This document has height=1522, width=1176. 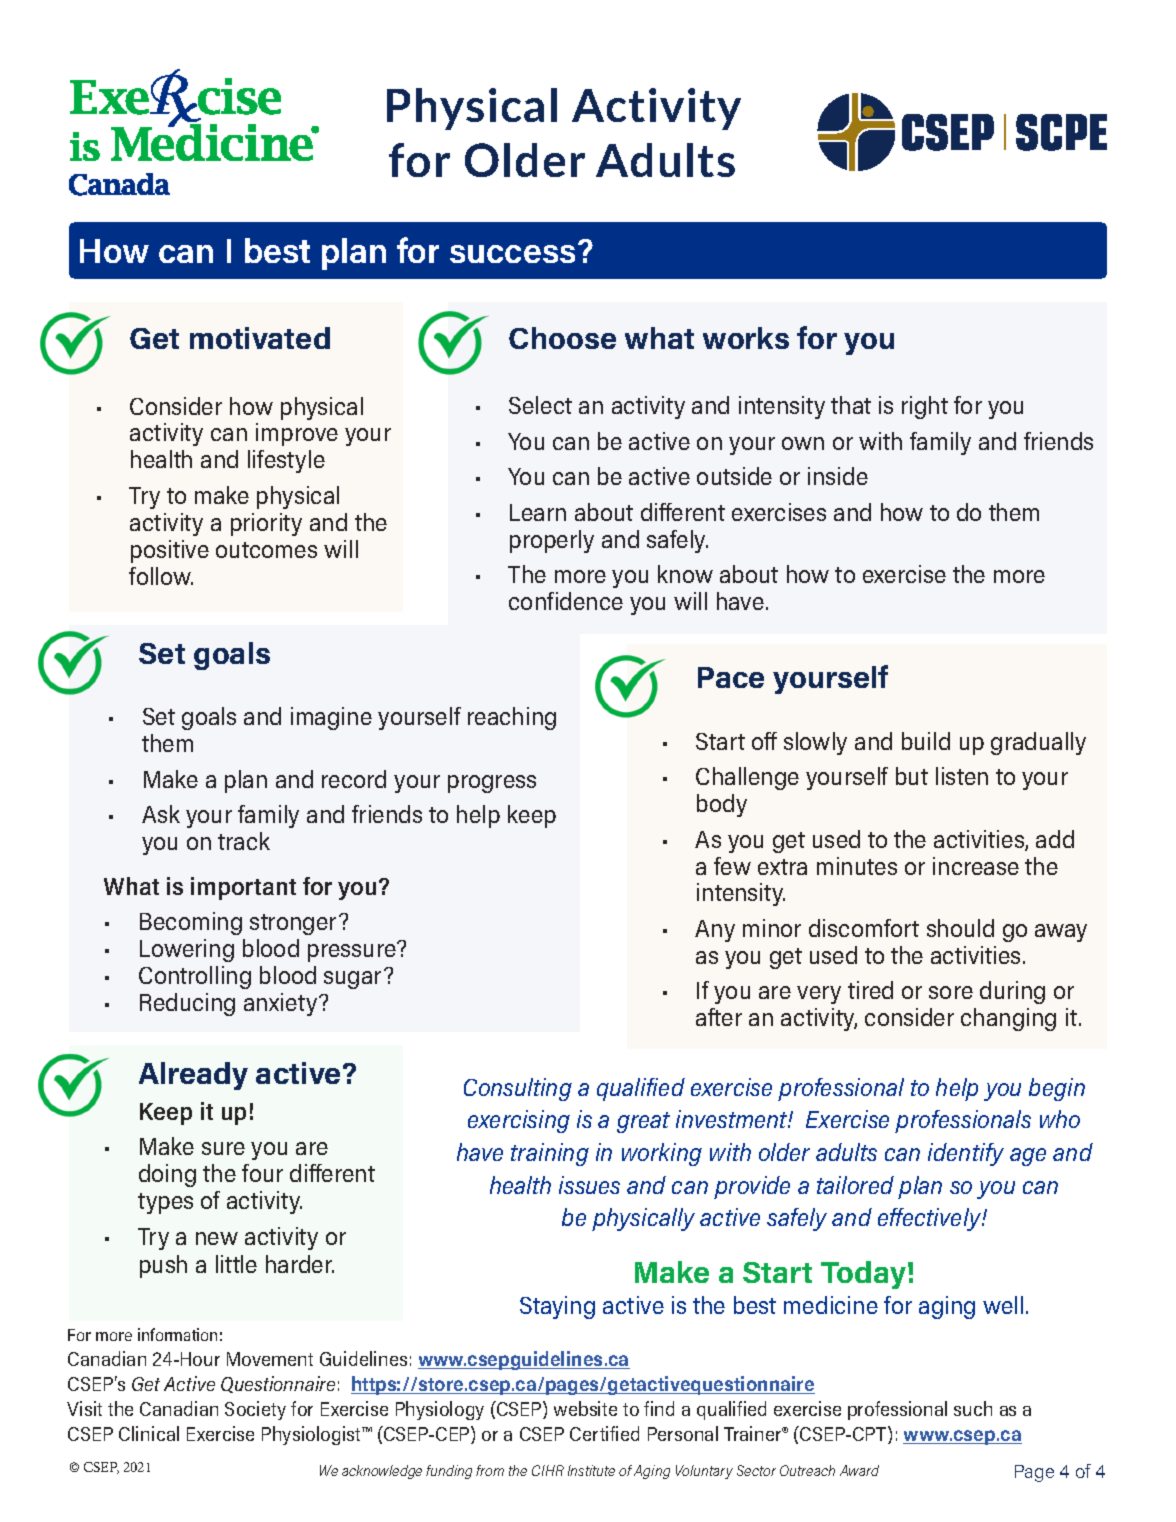 What do you see at coordinates (550, 1154) in the document?
I see `training` at bounding box center [550, 1154].
